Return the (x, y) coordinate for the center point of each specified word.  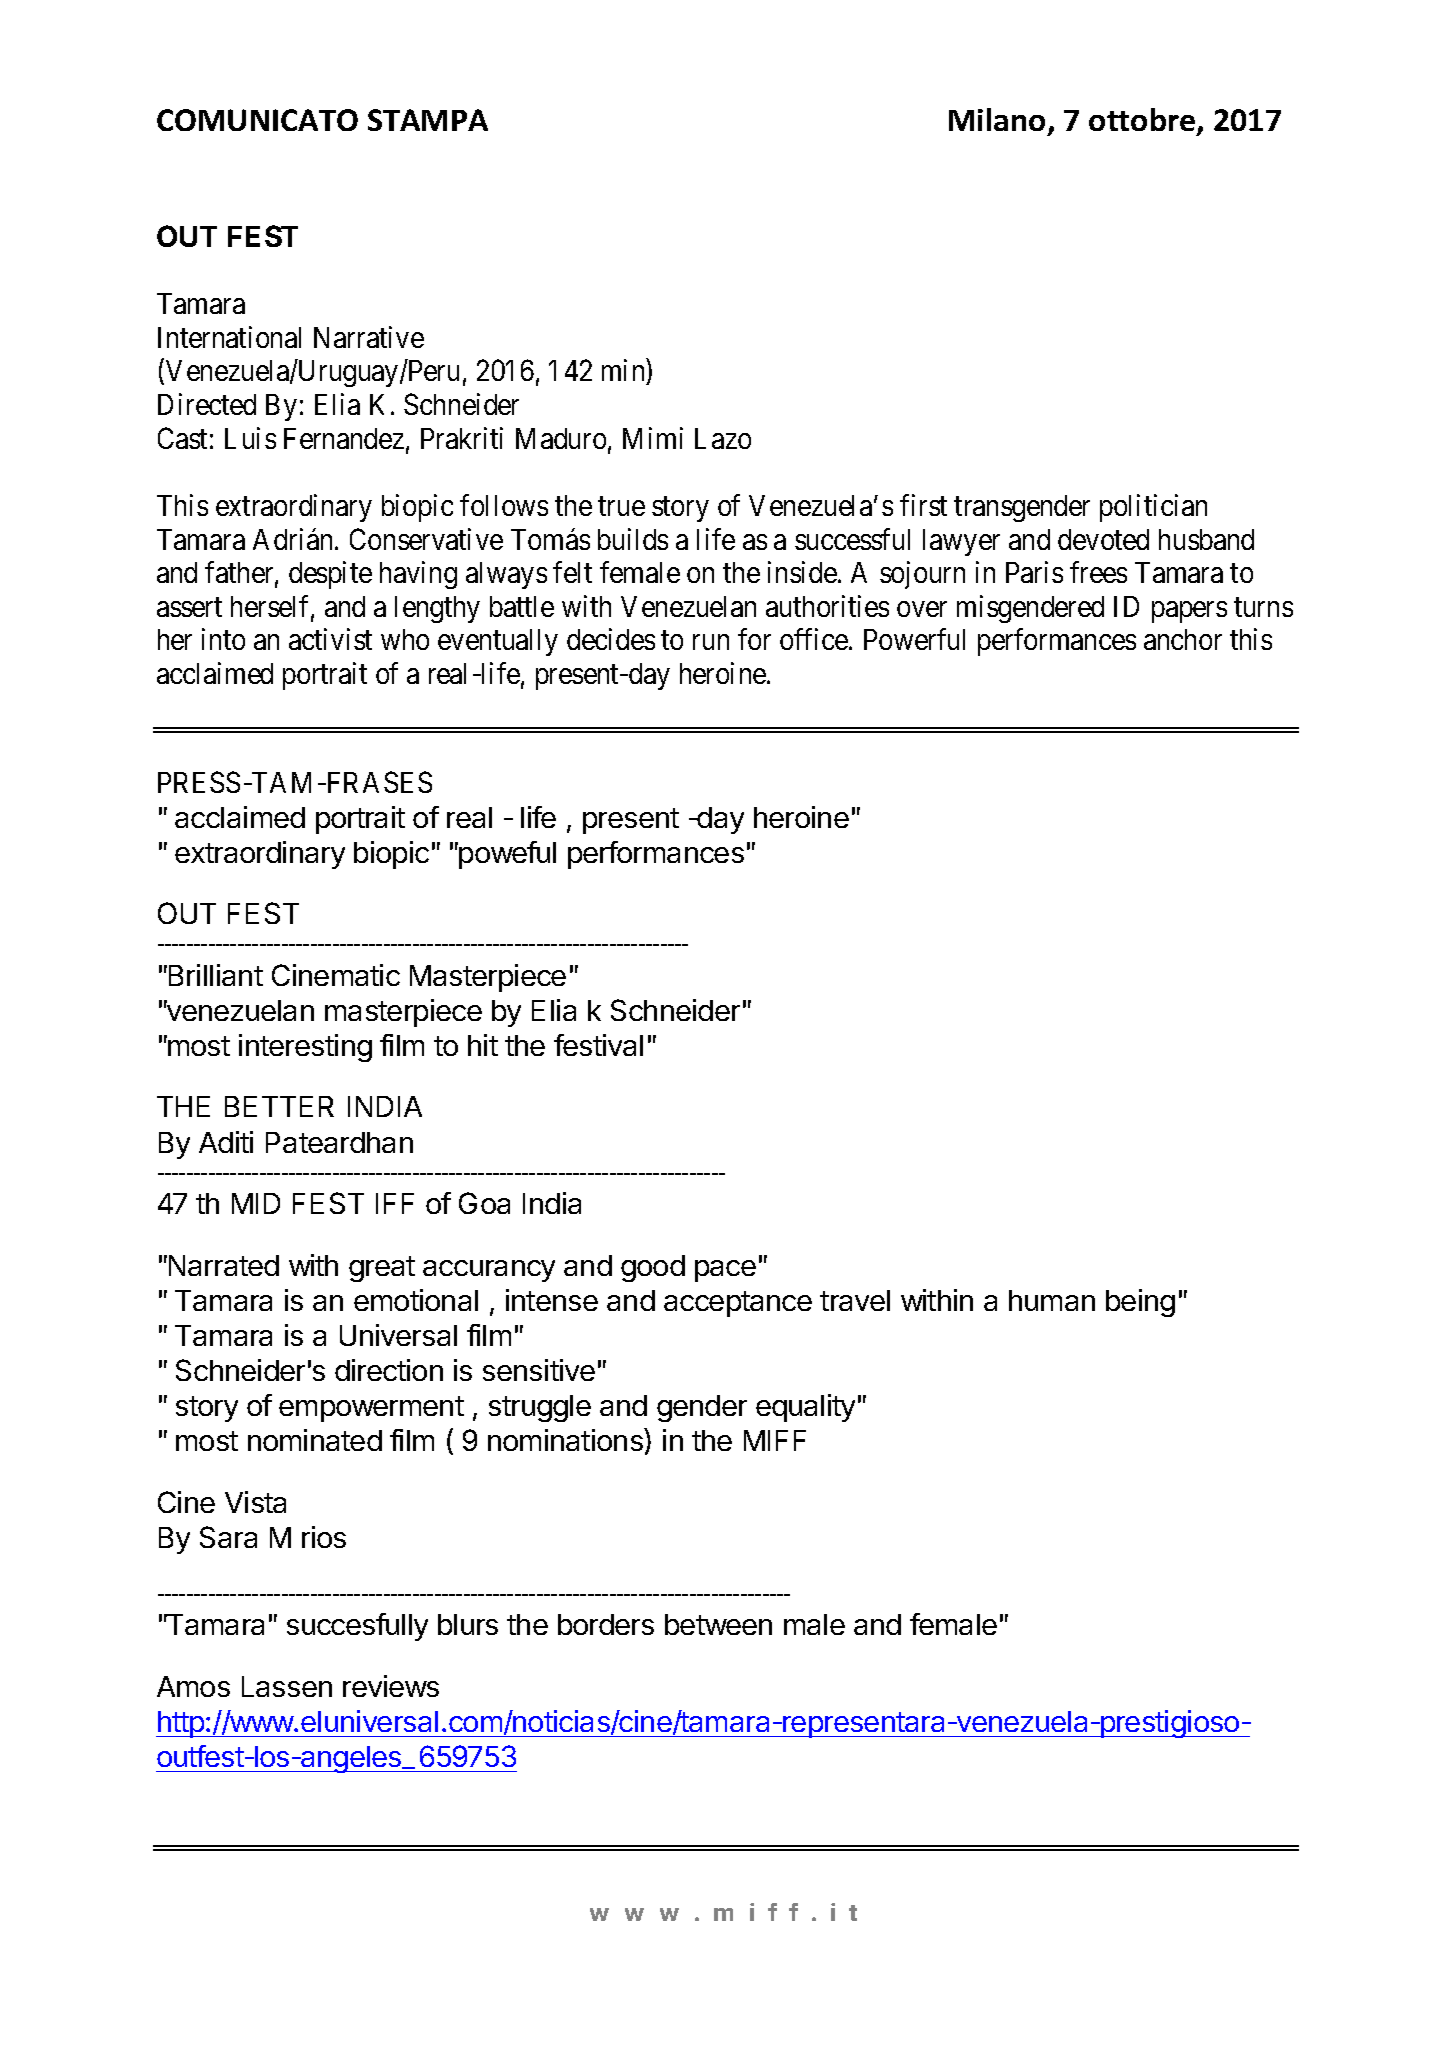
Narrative (369, 337)
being (1140, 1303)
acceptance (738, 1304)
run (711, 642)
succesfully (357, 1627)
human (1052, 1300)
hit (483, 1045)
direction (389, 1370)
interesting (305, 1048)
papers (1189, 612)
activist (330, 639)
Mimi (653, 438)
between (718, 1624)
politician (1153, 508)
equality (805, 1408)
